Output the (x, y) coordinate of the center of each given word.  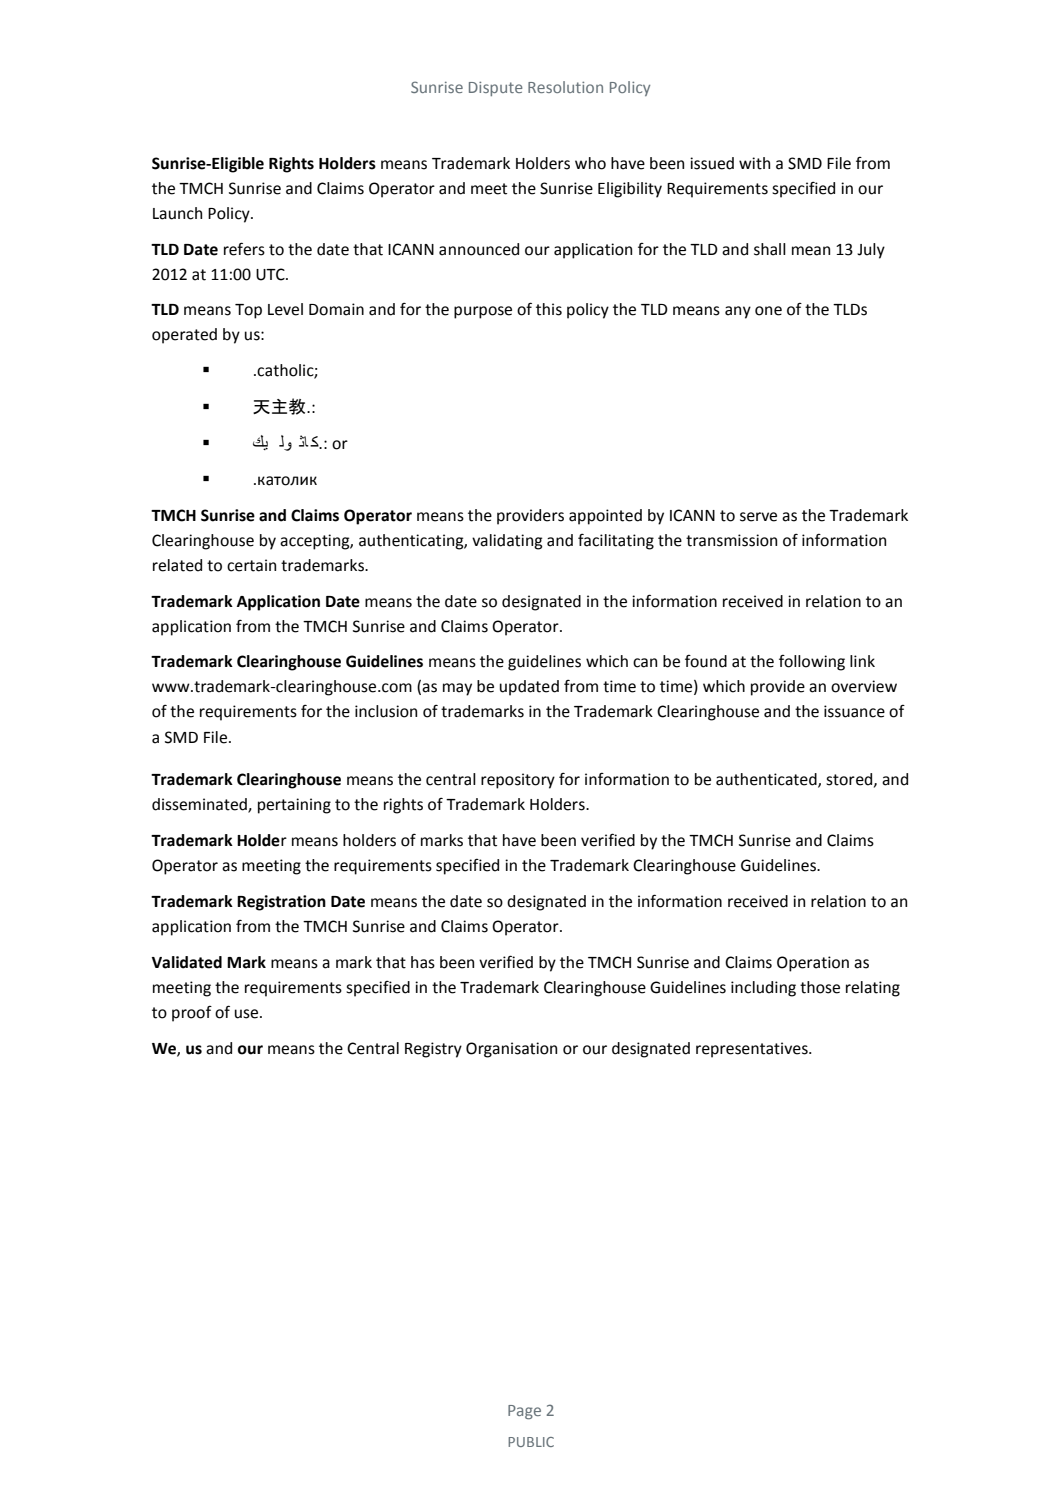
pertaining (294, 806)
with (754, 163)
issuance (854, 711)
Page (524, 1412)
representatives (753, 1050)
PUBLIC (531, 1442)
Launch (177, 213)
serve (758, 517)
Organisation (511, 1050)
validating (507, 542)
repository (518, 781)
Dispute (496, 88)
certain (251, 565)
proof (192, 1014)
